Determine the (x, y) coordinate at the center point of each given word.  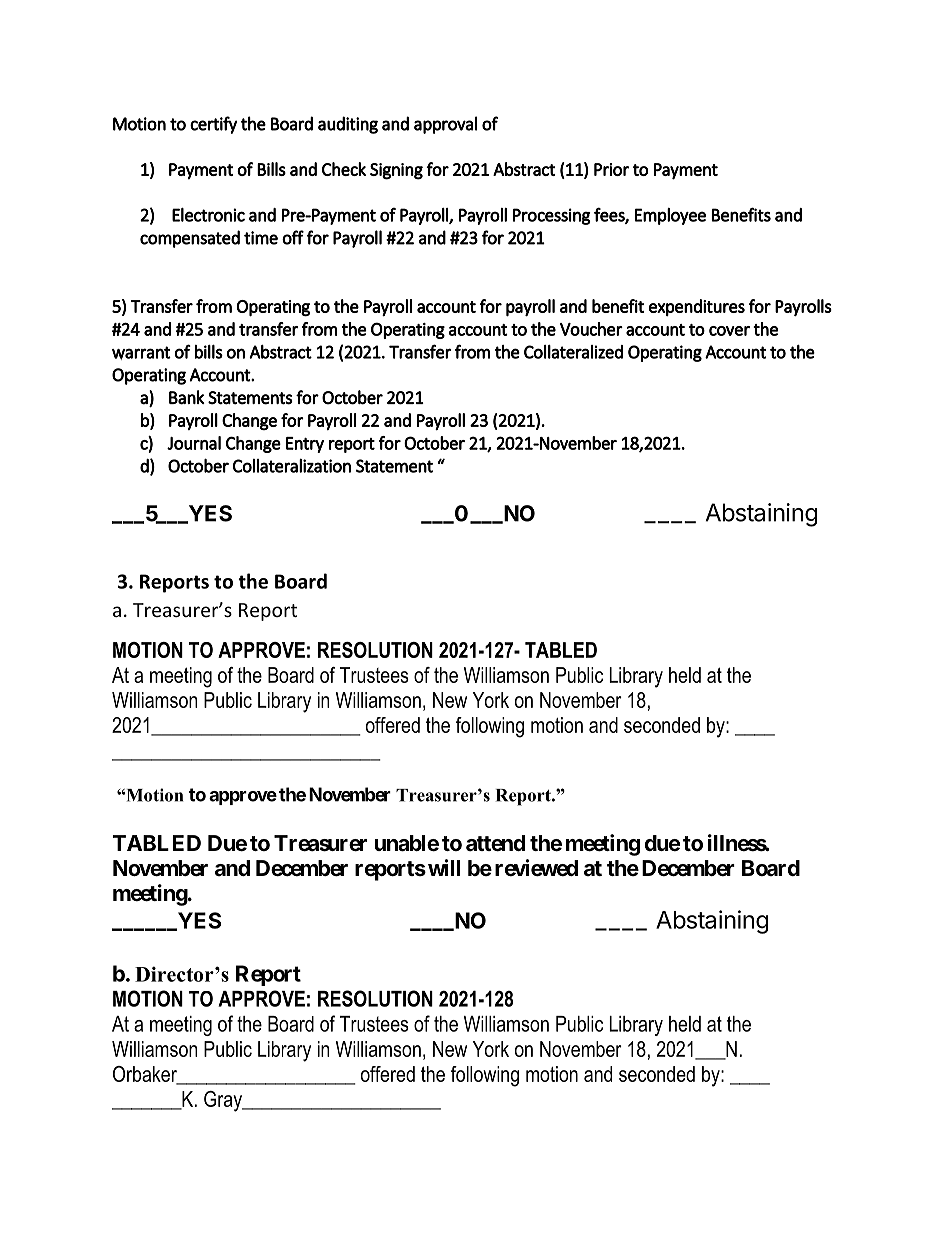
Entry (305, 445)
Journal (194, 443)
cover (729, 331)
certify (213, 125)
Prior (611, 169)
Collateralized (573, 352)
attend (495, 843)
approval (445, 125)
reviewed (536, 868)
